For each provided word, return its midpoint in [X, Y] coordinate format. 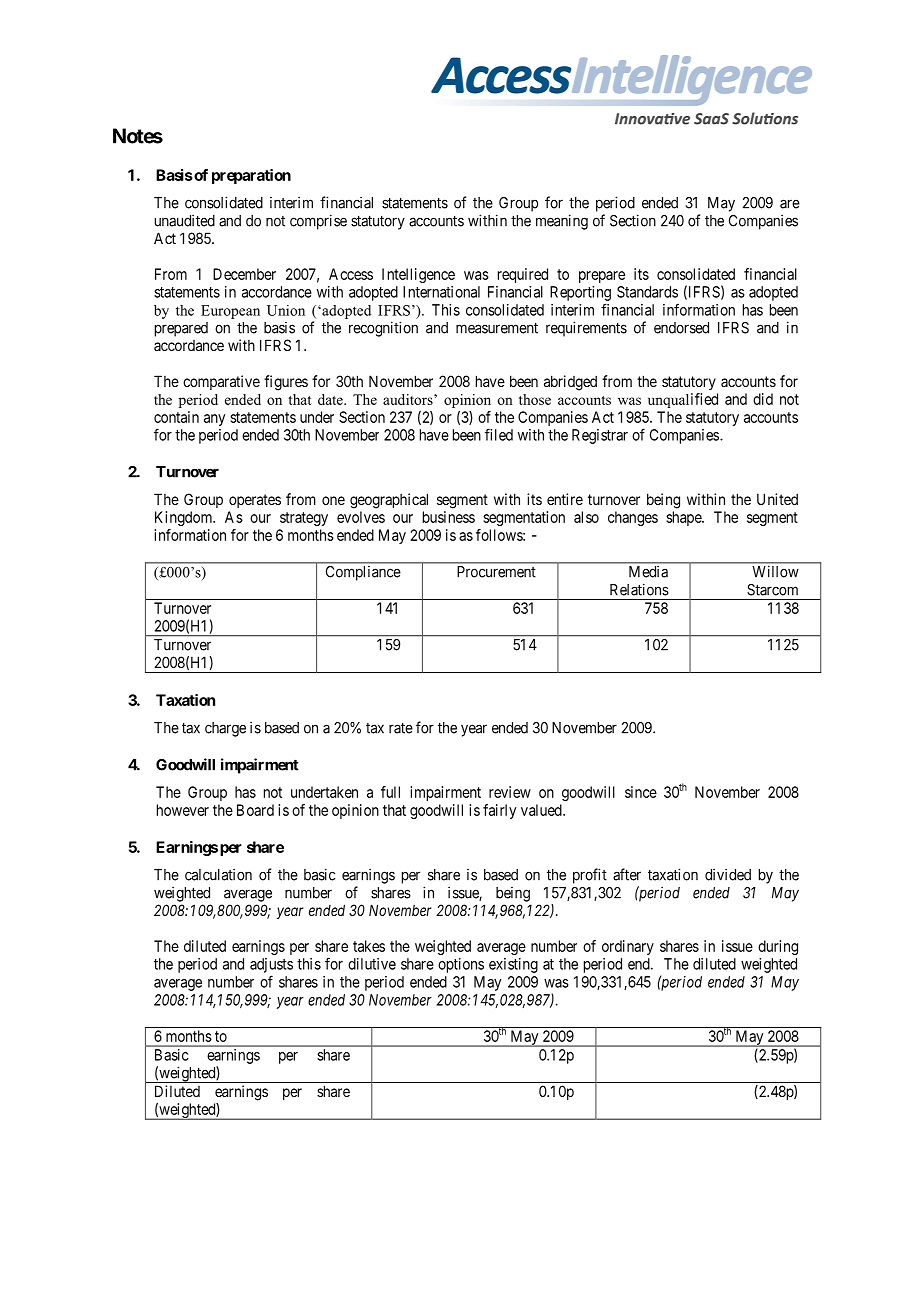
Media [648, 572]
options [461, 965]
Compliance [363, 573]
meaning [562, 222]
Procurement [496, 572]
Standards [647, 292]
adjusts [271, 965]
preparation [251, 176]
